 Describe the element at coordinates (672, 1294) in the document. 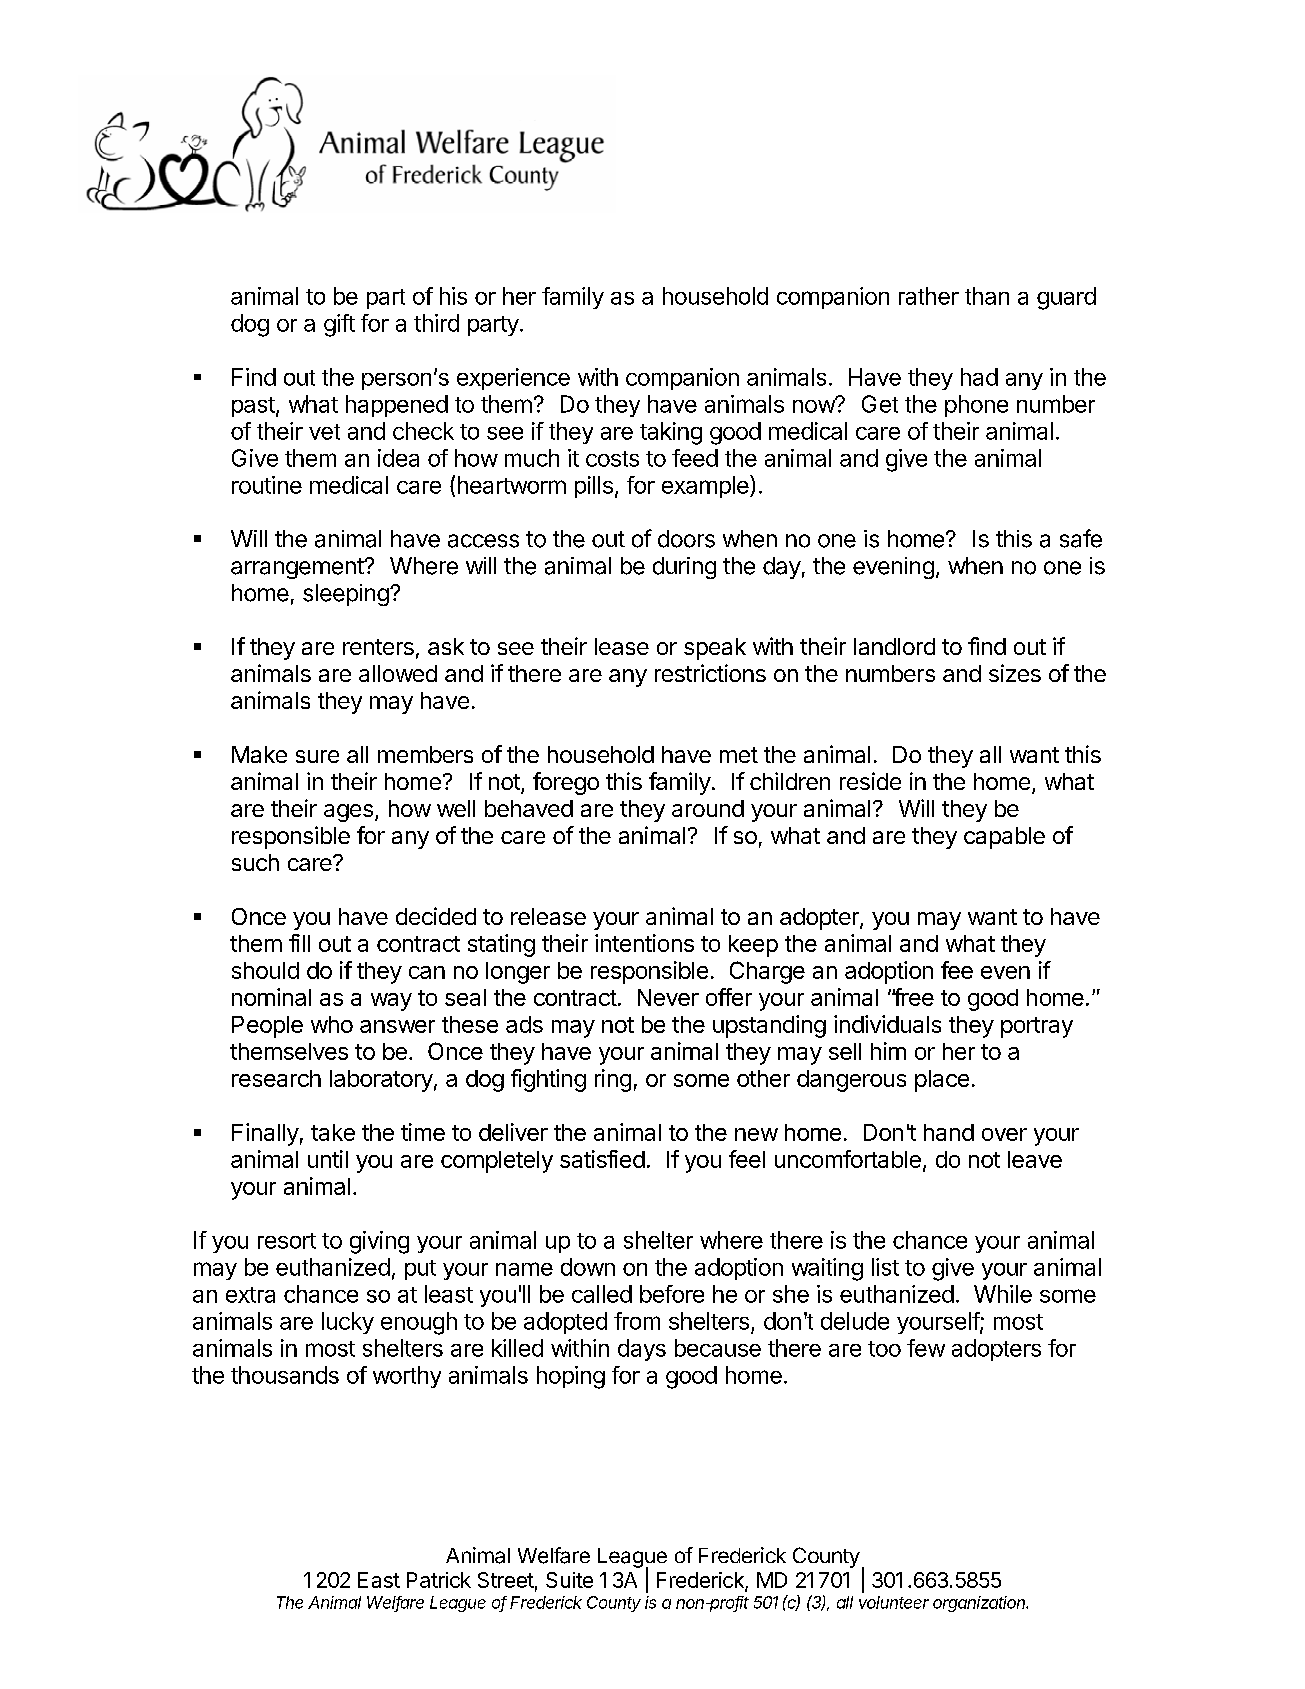

I see `before` at that location.
